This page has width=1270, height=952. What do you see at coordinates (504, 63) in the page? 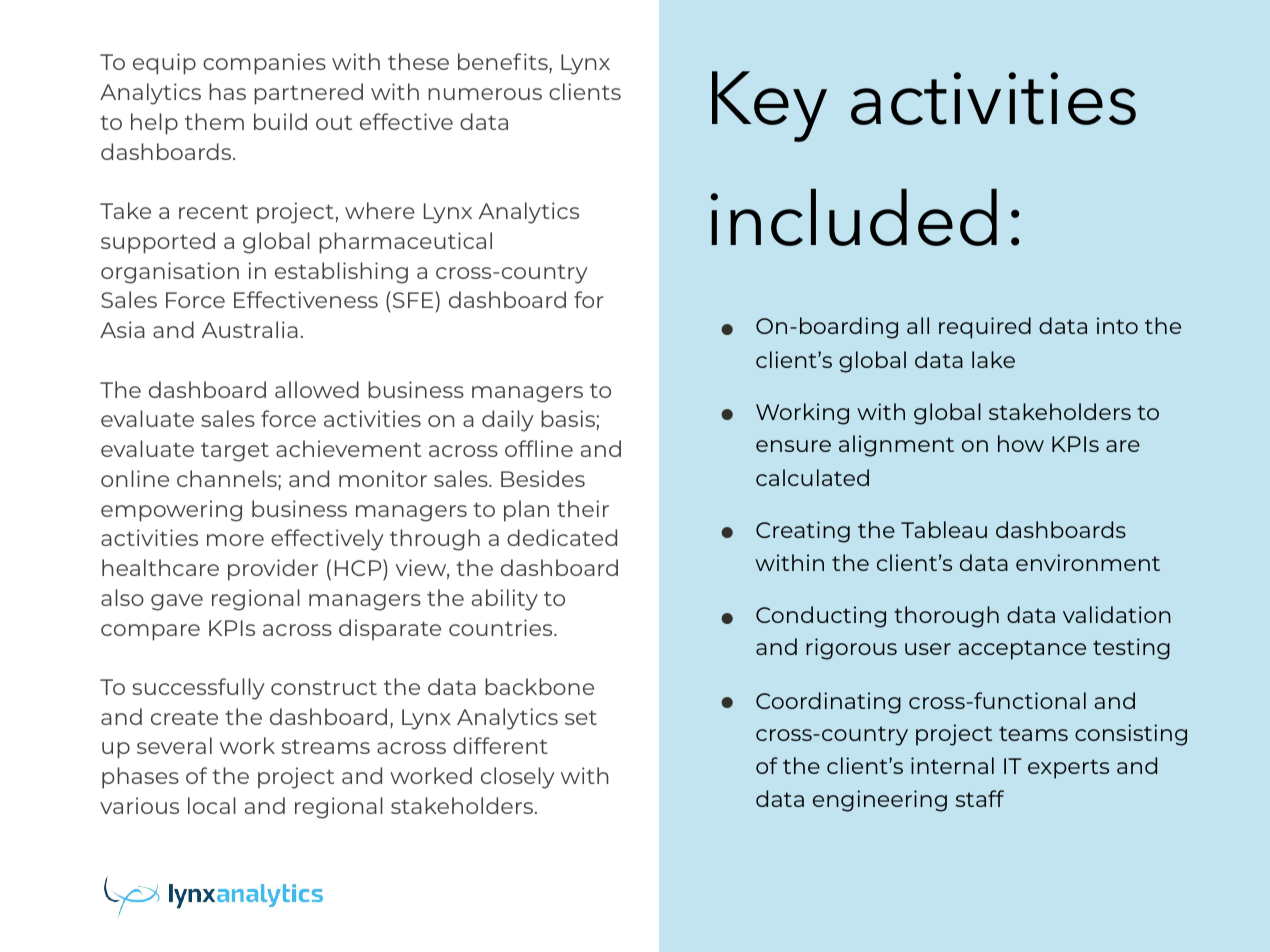
I see `benefits` at bounding box center [504, 63].
